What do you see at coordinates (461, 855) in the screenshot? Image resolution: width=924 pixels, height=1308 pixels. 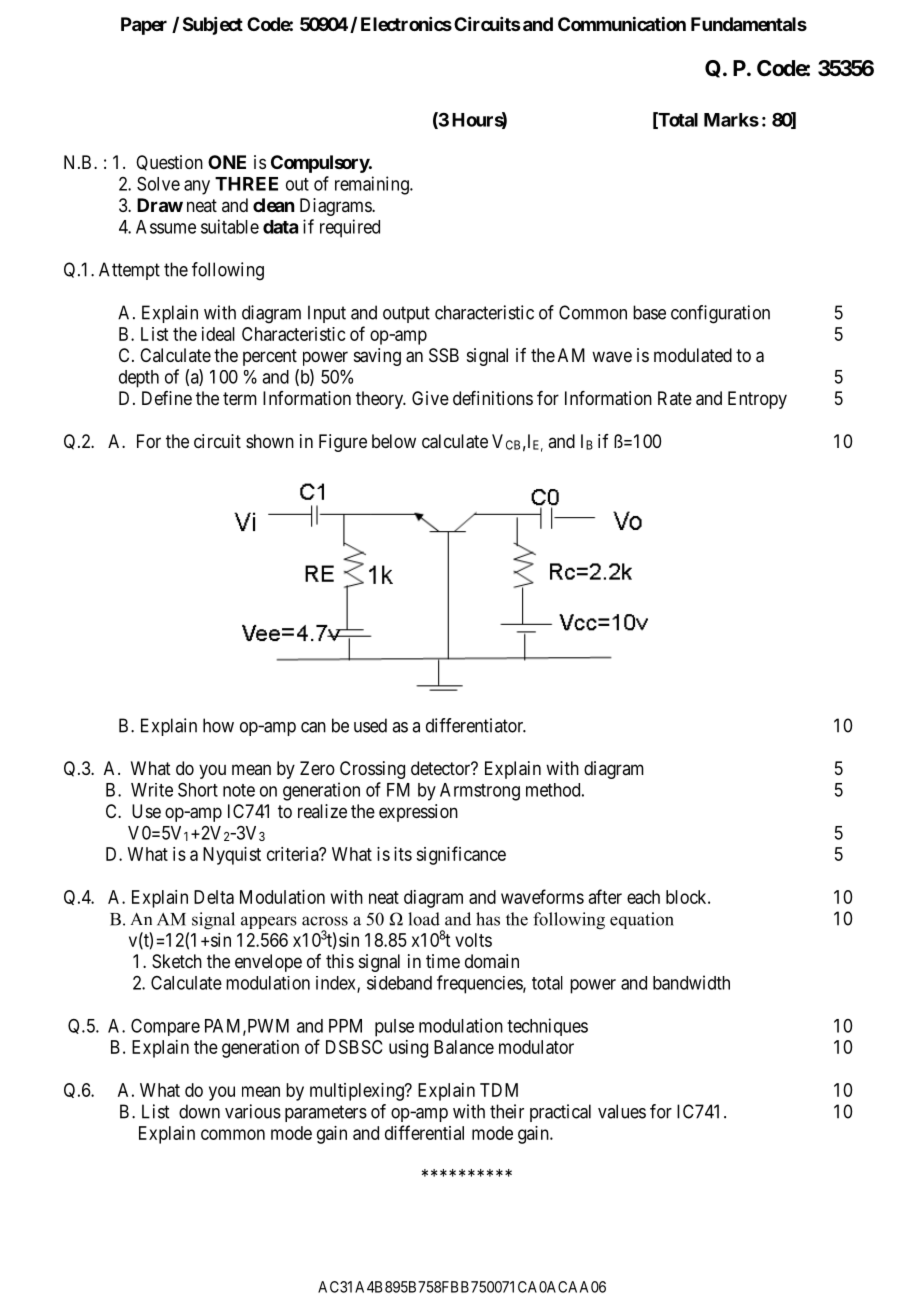 I see `significance` at bounding box center [461, 855].
